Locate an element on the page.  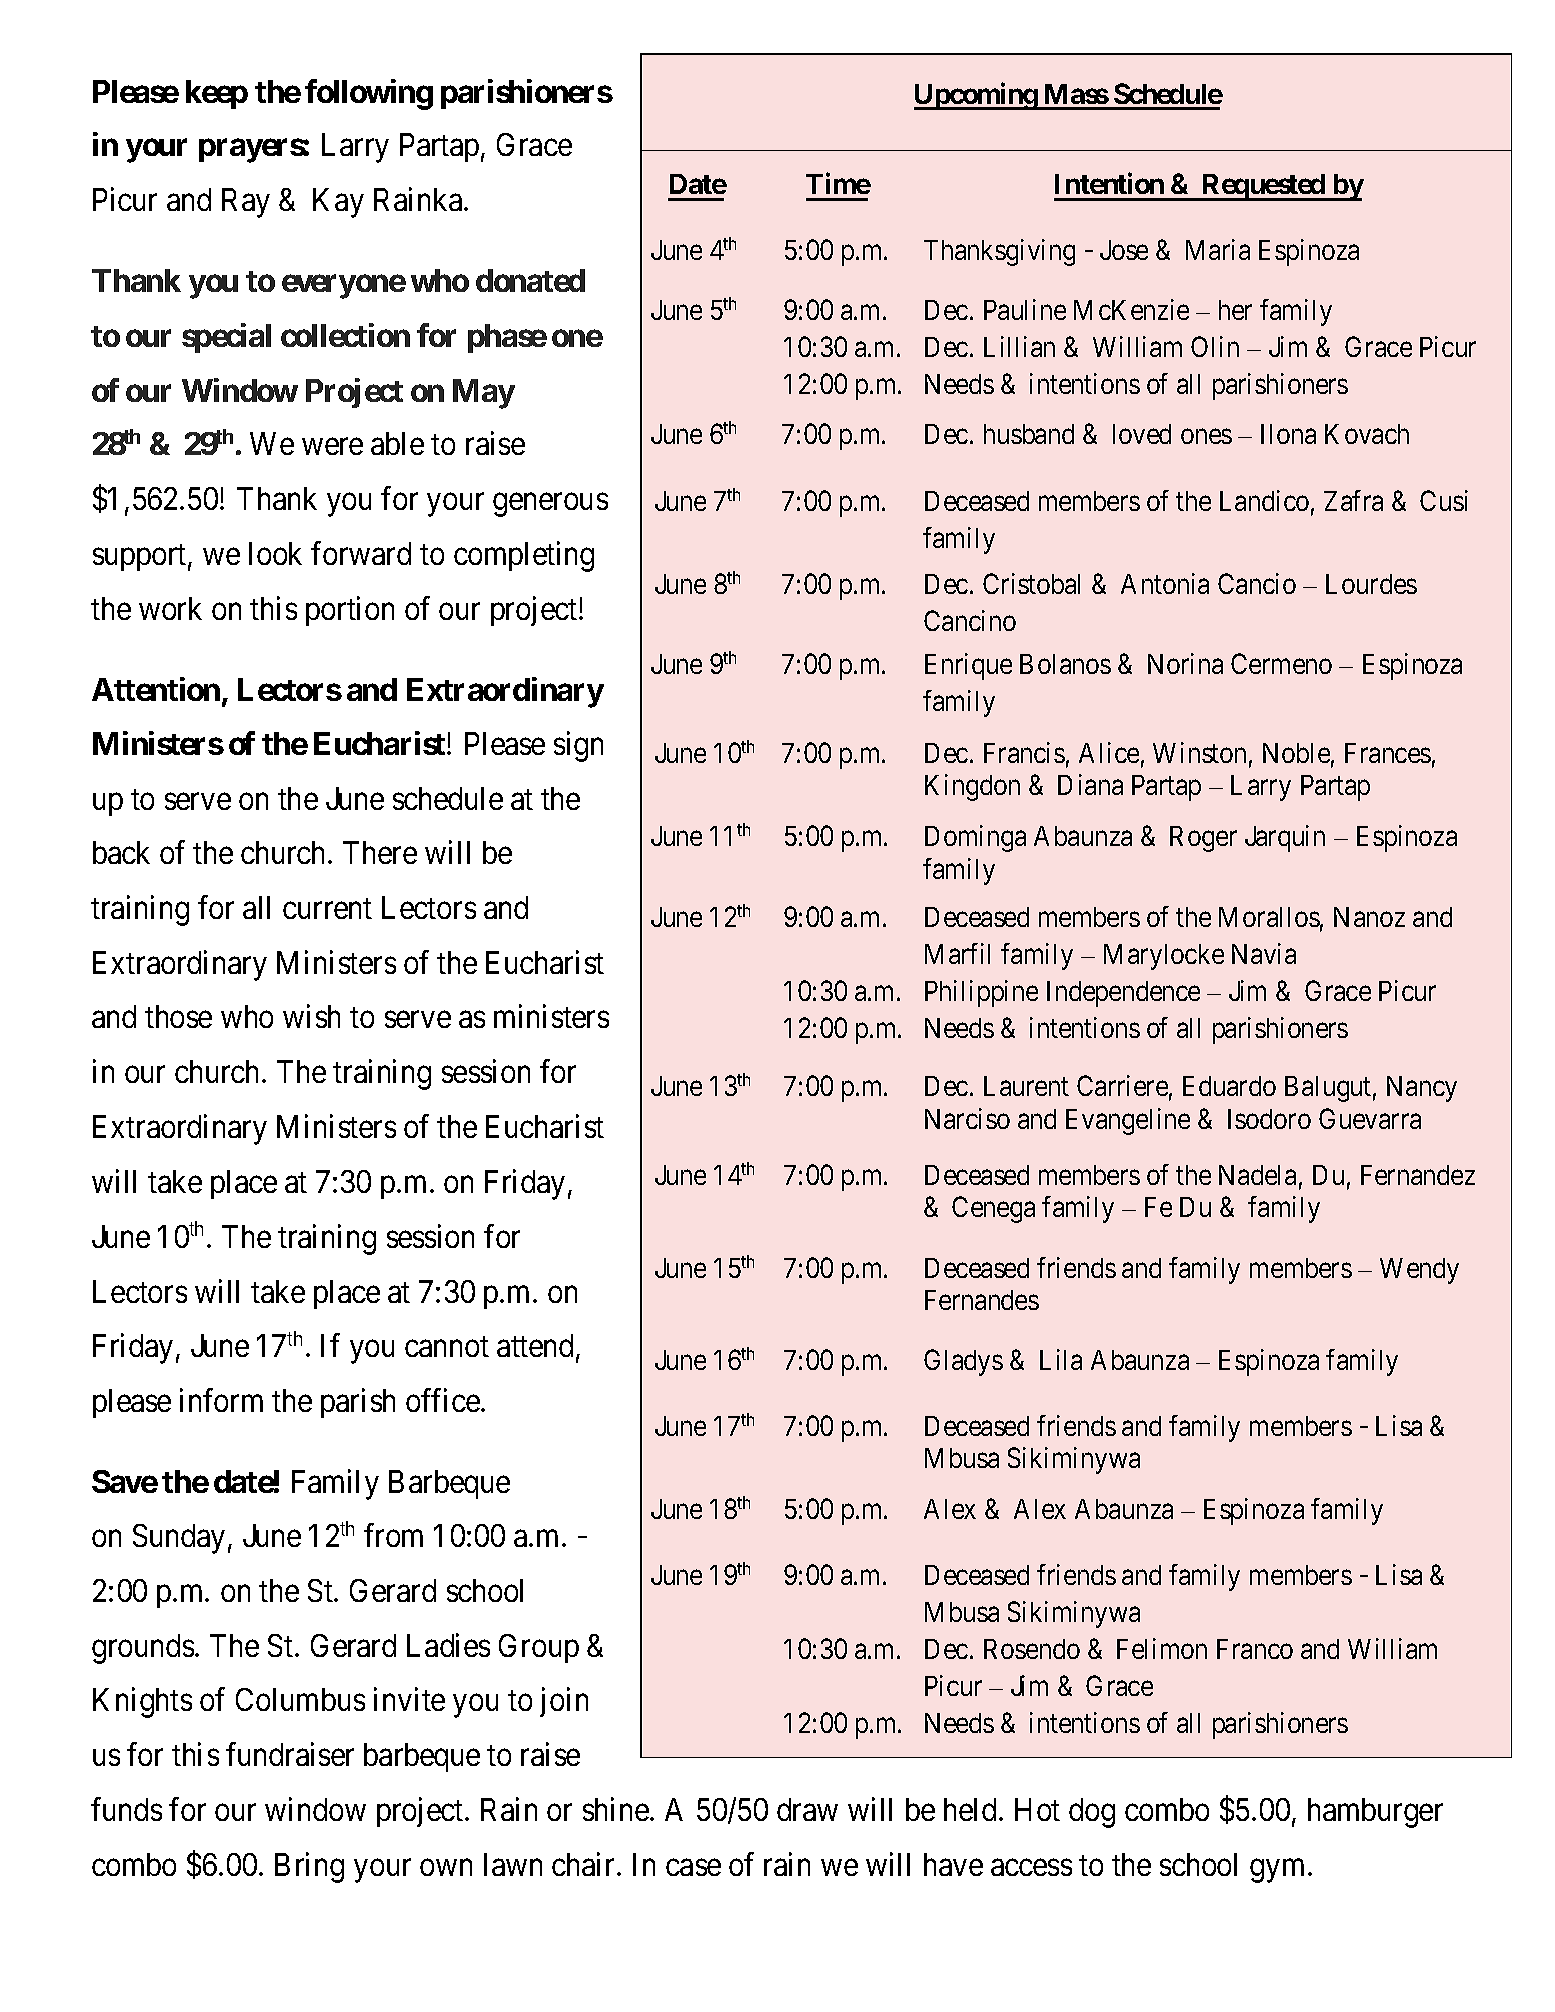
Philippine is located at coordinates (981, 993).
